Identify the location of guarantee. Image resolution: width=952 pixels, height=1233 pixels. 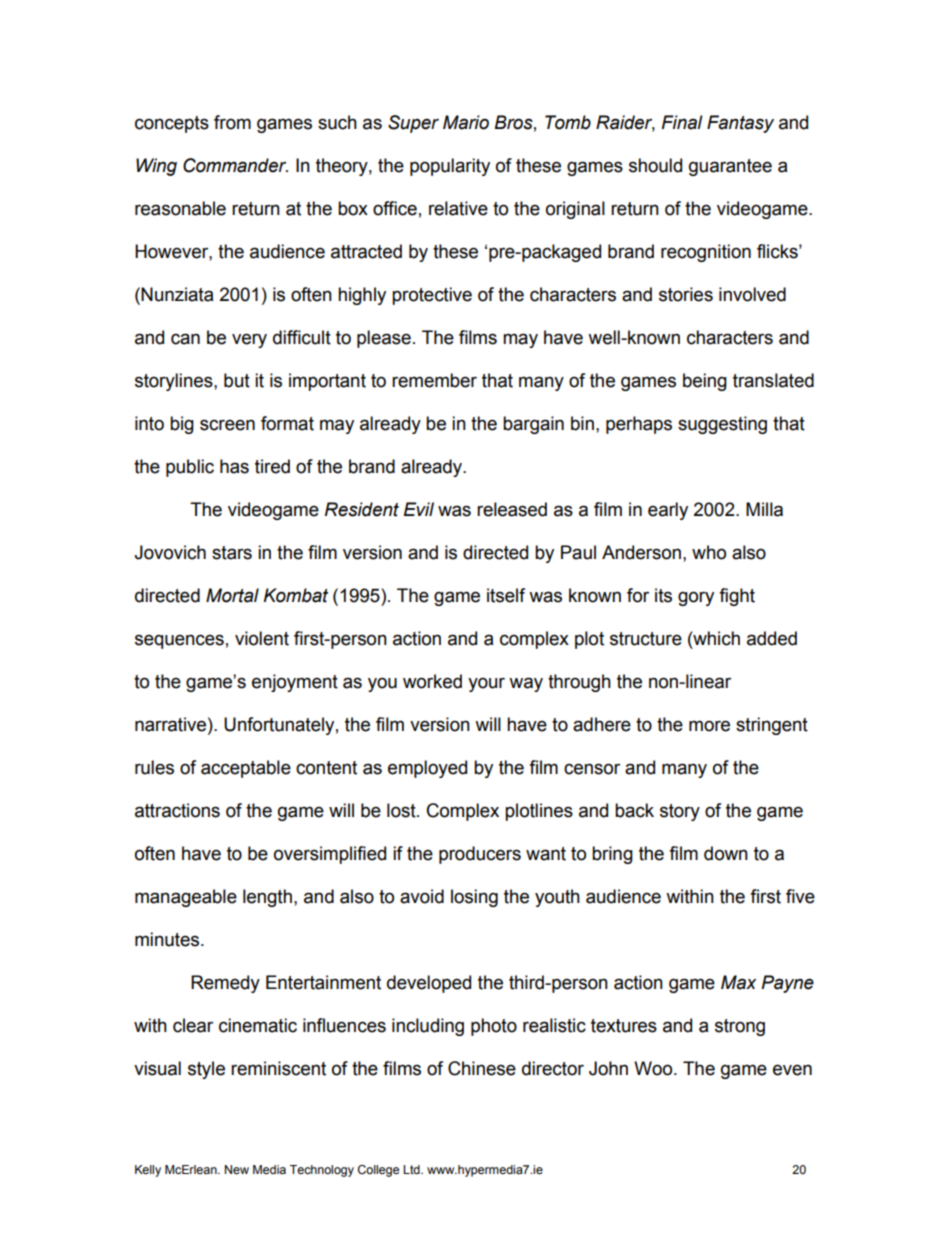
(730, 167).
